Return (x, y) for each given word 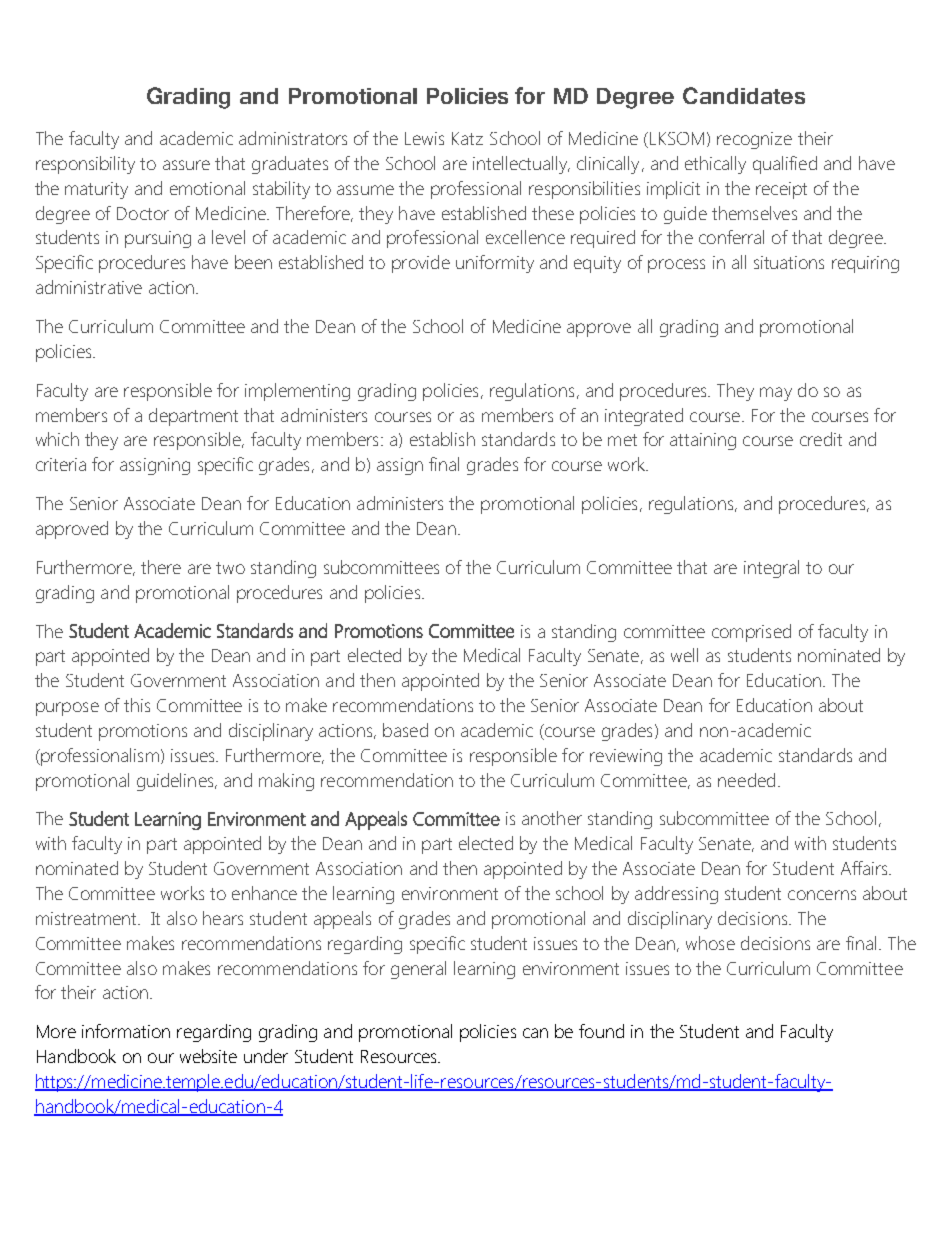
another (552, 818)
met (622, 440)
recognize (754, 140)
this (137, 705)
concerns (822, 895)
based (405, 730)
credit (821, 439)
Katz (467, 138)
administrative (89, 287)
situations (789, 262)
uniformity (495, 264)
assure (186, 165)
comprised (751, 633)
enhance (264, 893)
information (126, 1031)
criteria (61, 464)
